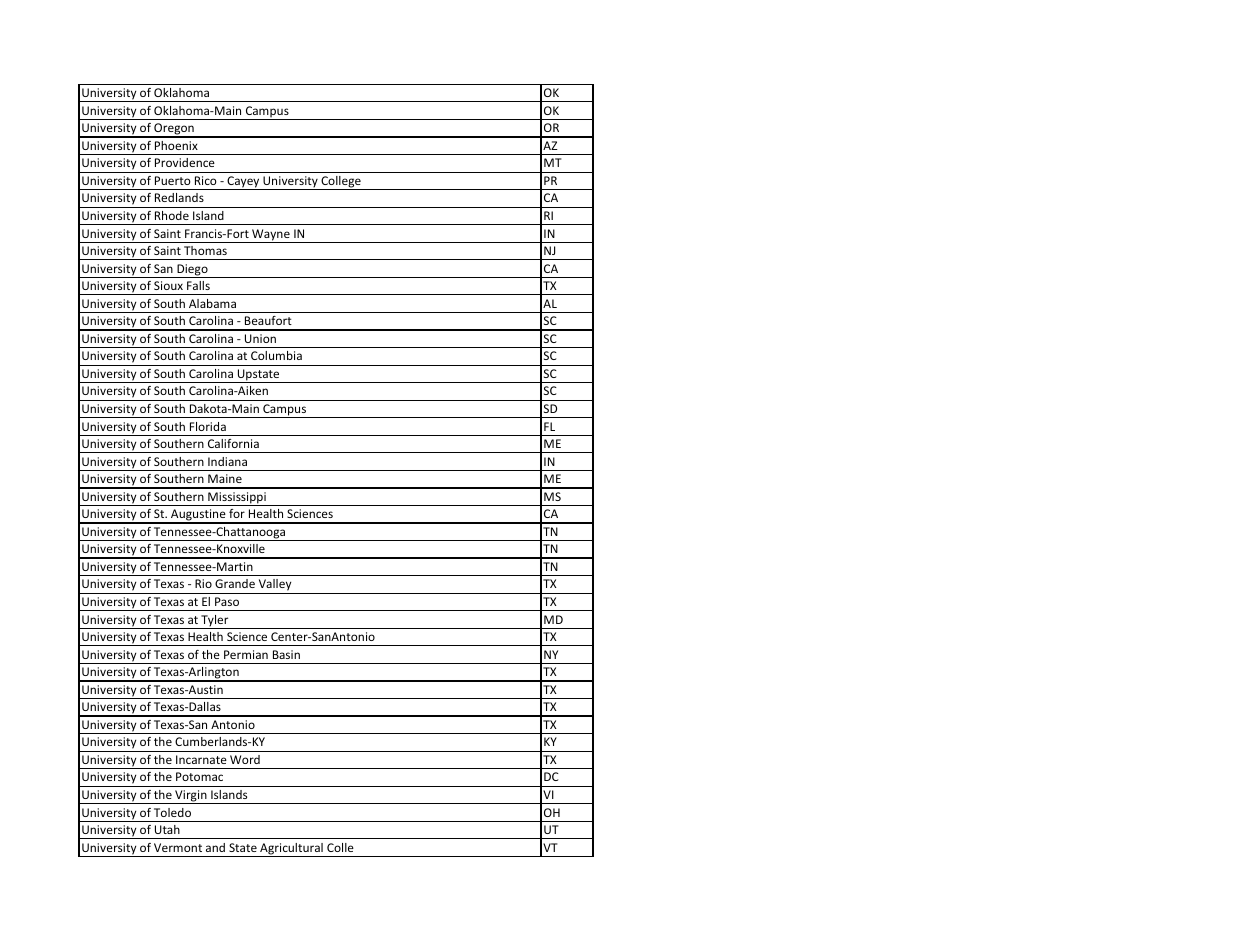 This document has height=952, width=1233. I want to click on Indiana, so click(227, 461).
